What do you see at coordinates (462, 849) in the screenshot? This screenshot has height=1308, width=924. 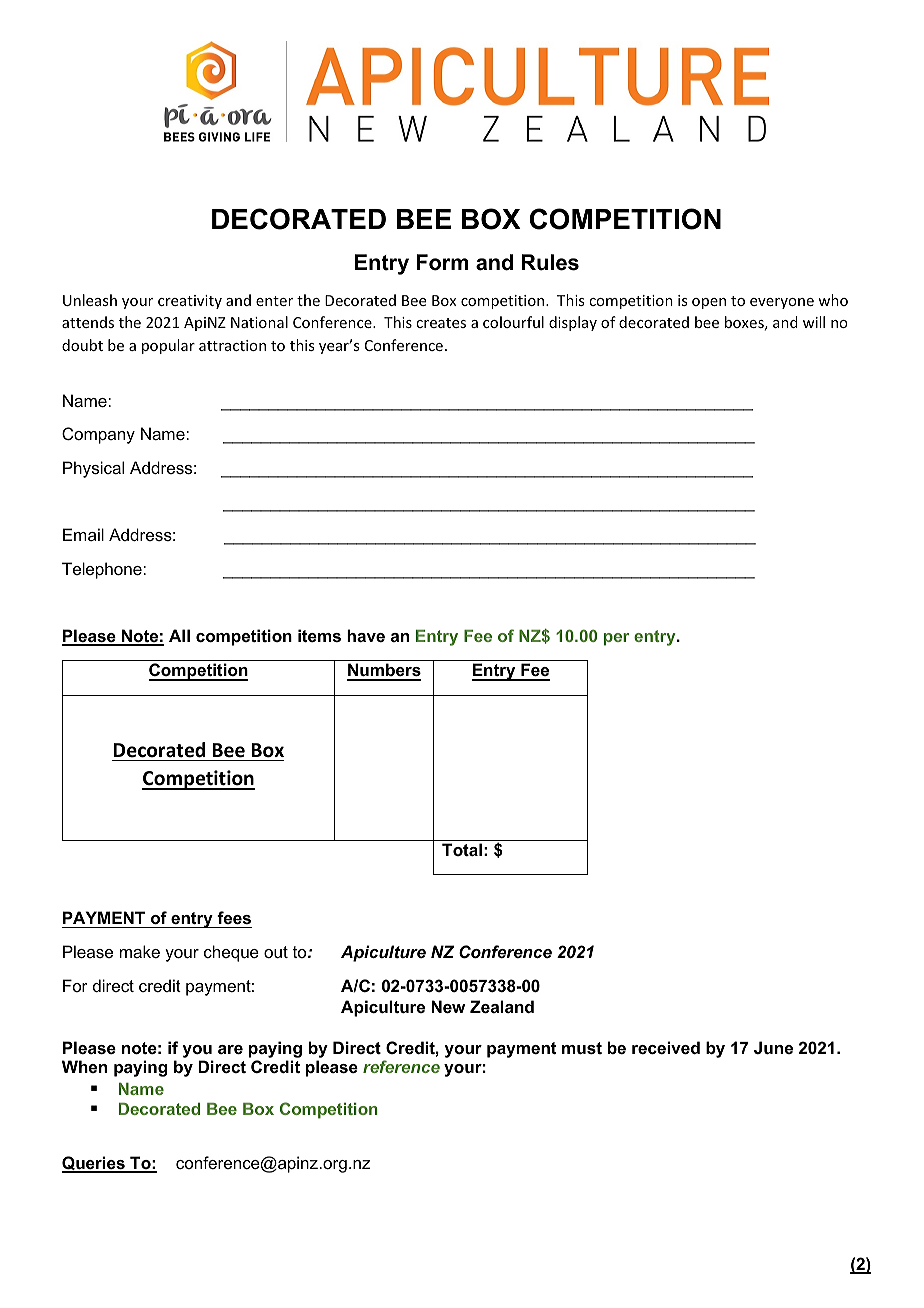 I see `Total` at bounding box center [462, 849].
